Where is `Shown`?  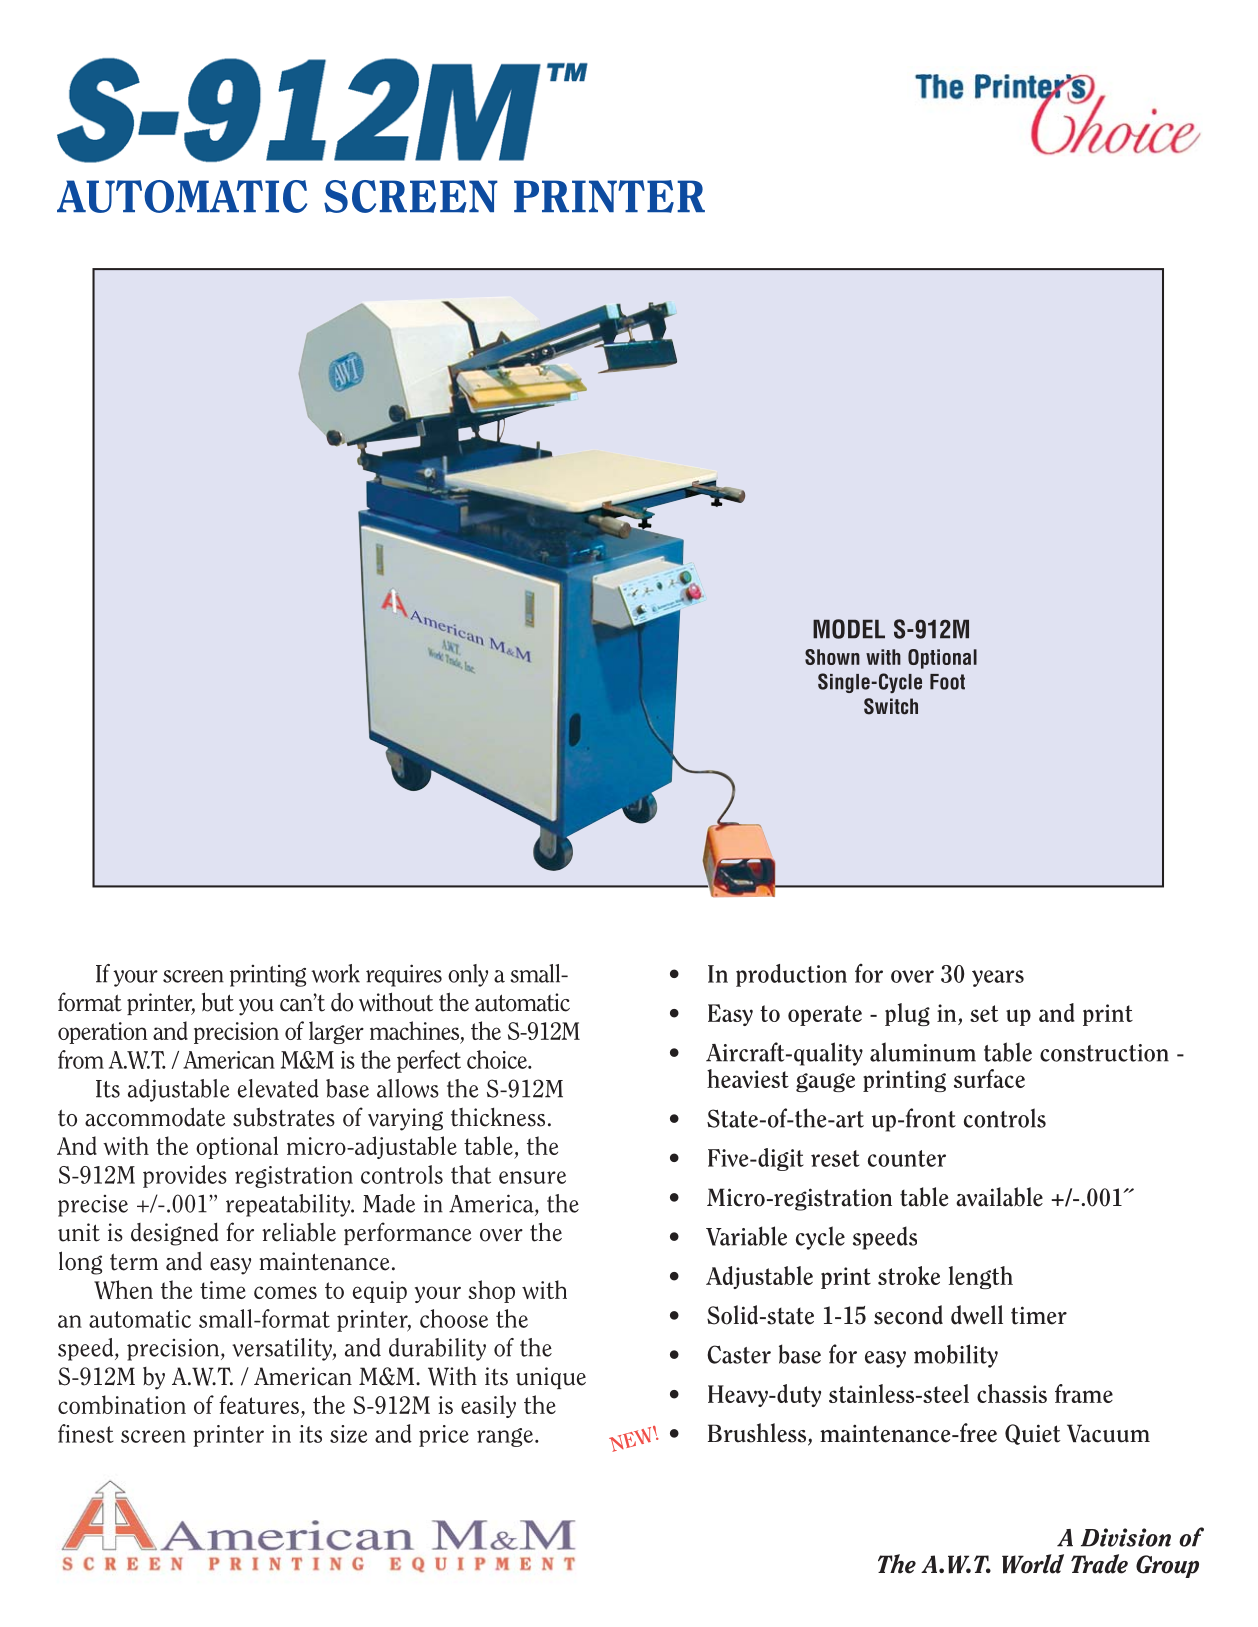
Shown is located at coordinates (832, 657).
